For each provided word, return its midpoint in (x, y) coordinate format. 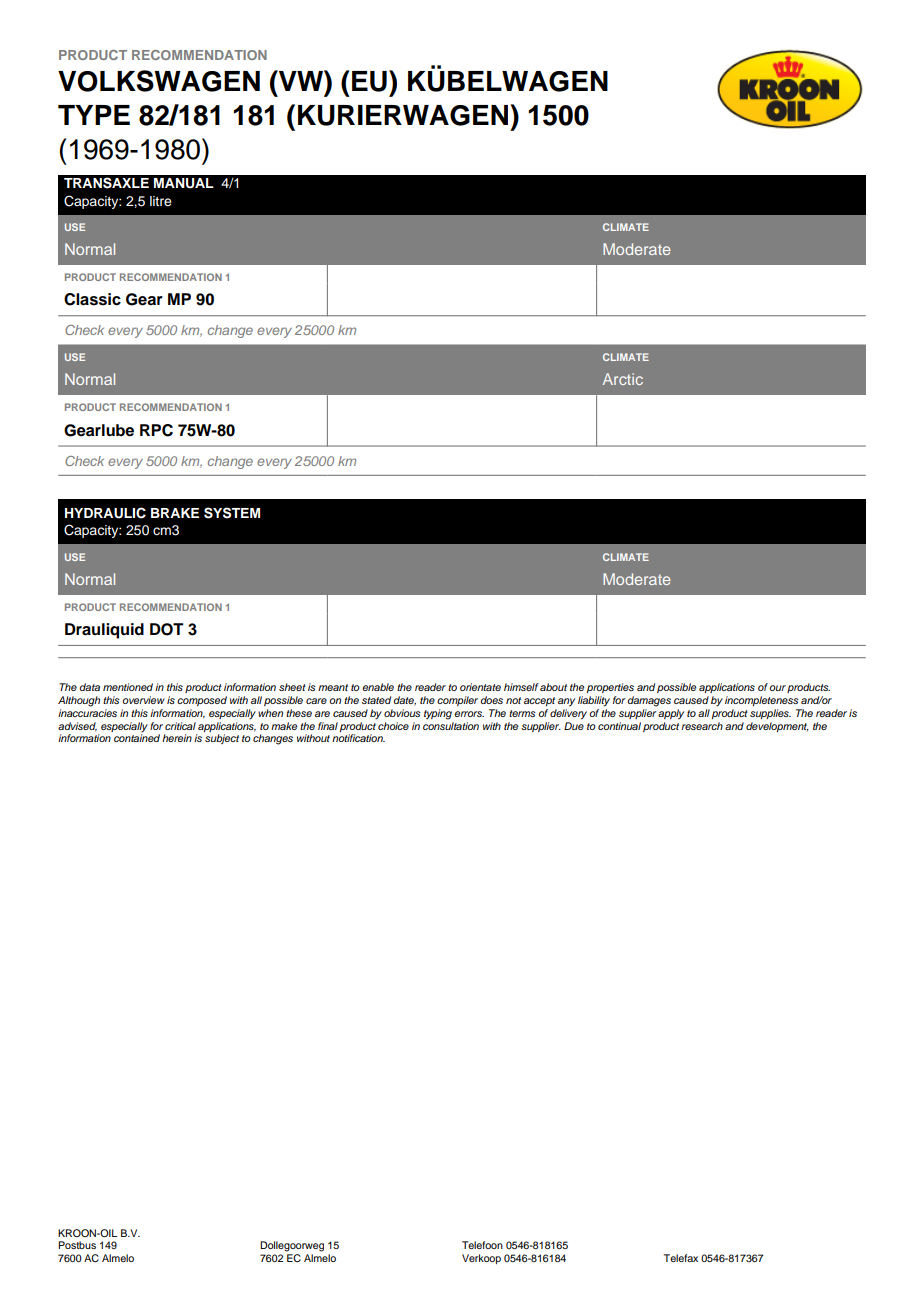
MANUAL (184, 183)
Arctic (623, 379)
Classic (92, 299)
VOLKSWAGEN (159, 81)
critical (180, 726)
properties (610, 688)
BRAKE (175, 513)
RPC (156, 430)
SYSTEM (232, 513)
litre (161, 201)
